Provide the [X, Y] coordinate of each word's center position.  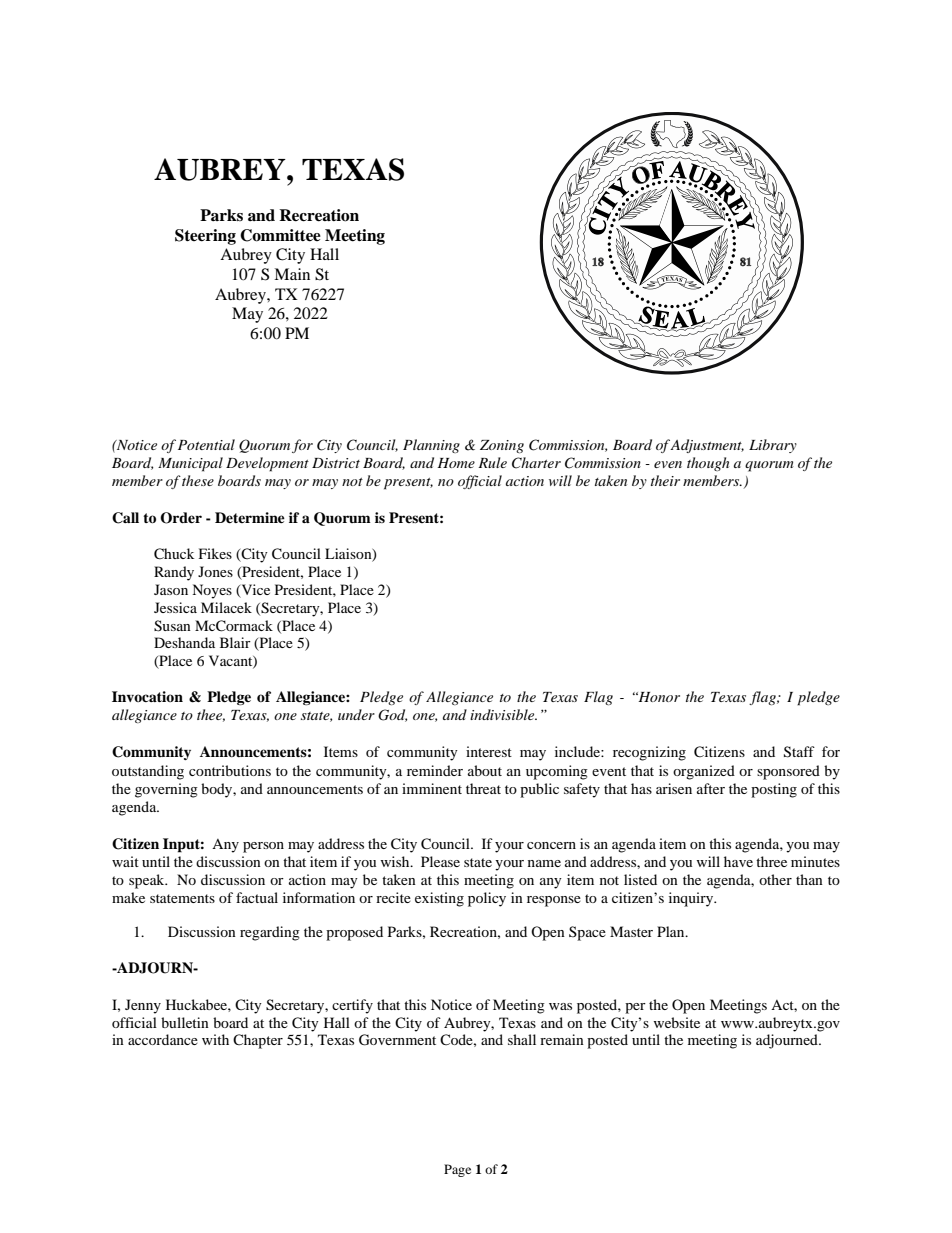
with [215, 1039]
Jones [215, 571]
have [738, 861]
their [665, 480]
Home [456, 463]
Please [440, 861]
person [263, 847]
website [676, 1022]
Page [457, 1170]
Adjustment [707, 446]
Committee [280, 235]
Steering [205, 237]
